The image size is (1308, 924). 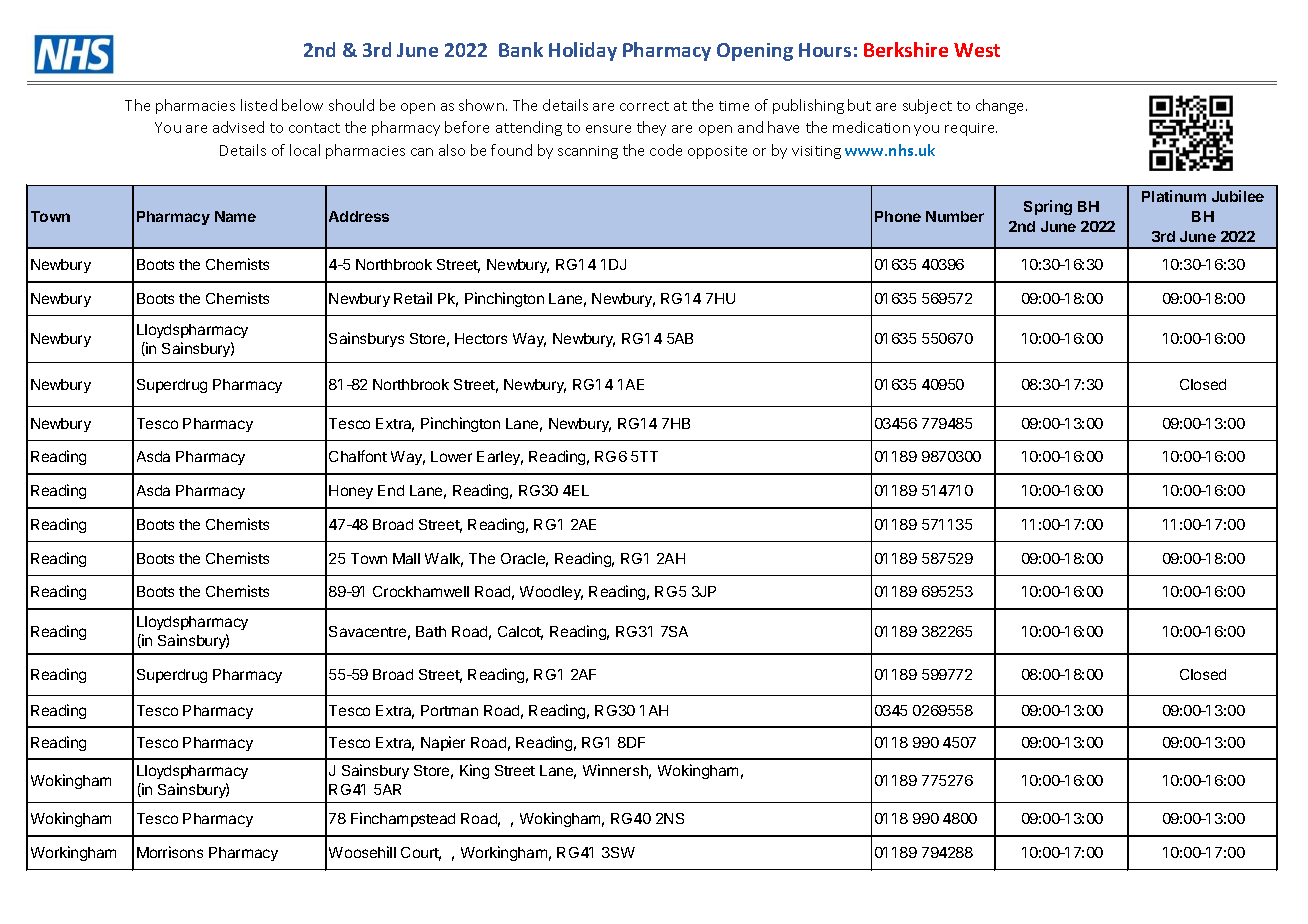 What do you see at coordinates (955, 216) in the screenshot?
I see `Number` at bounding box center [955, 216].
